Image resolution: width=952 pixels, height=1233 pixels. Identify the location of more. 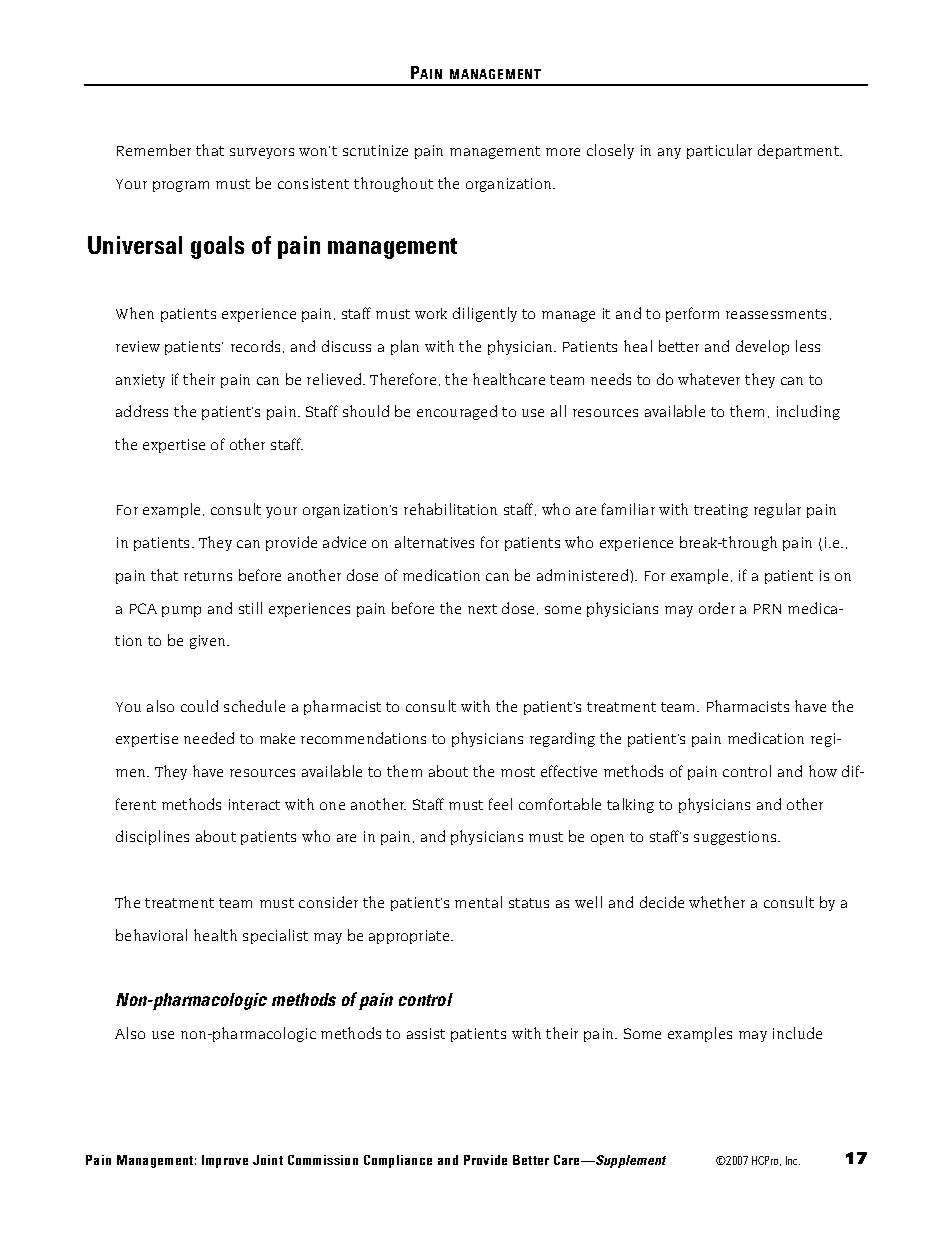
(563, 152).
